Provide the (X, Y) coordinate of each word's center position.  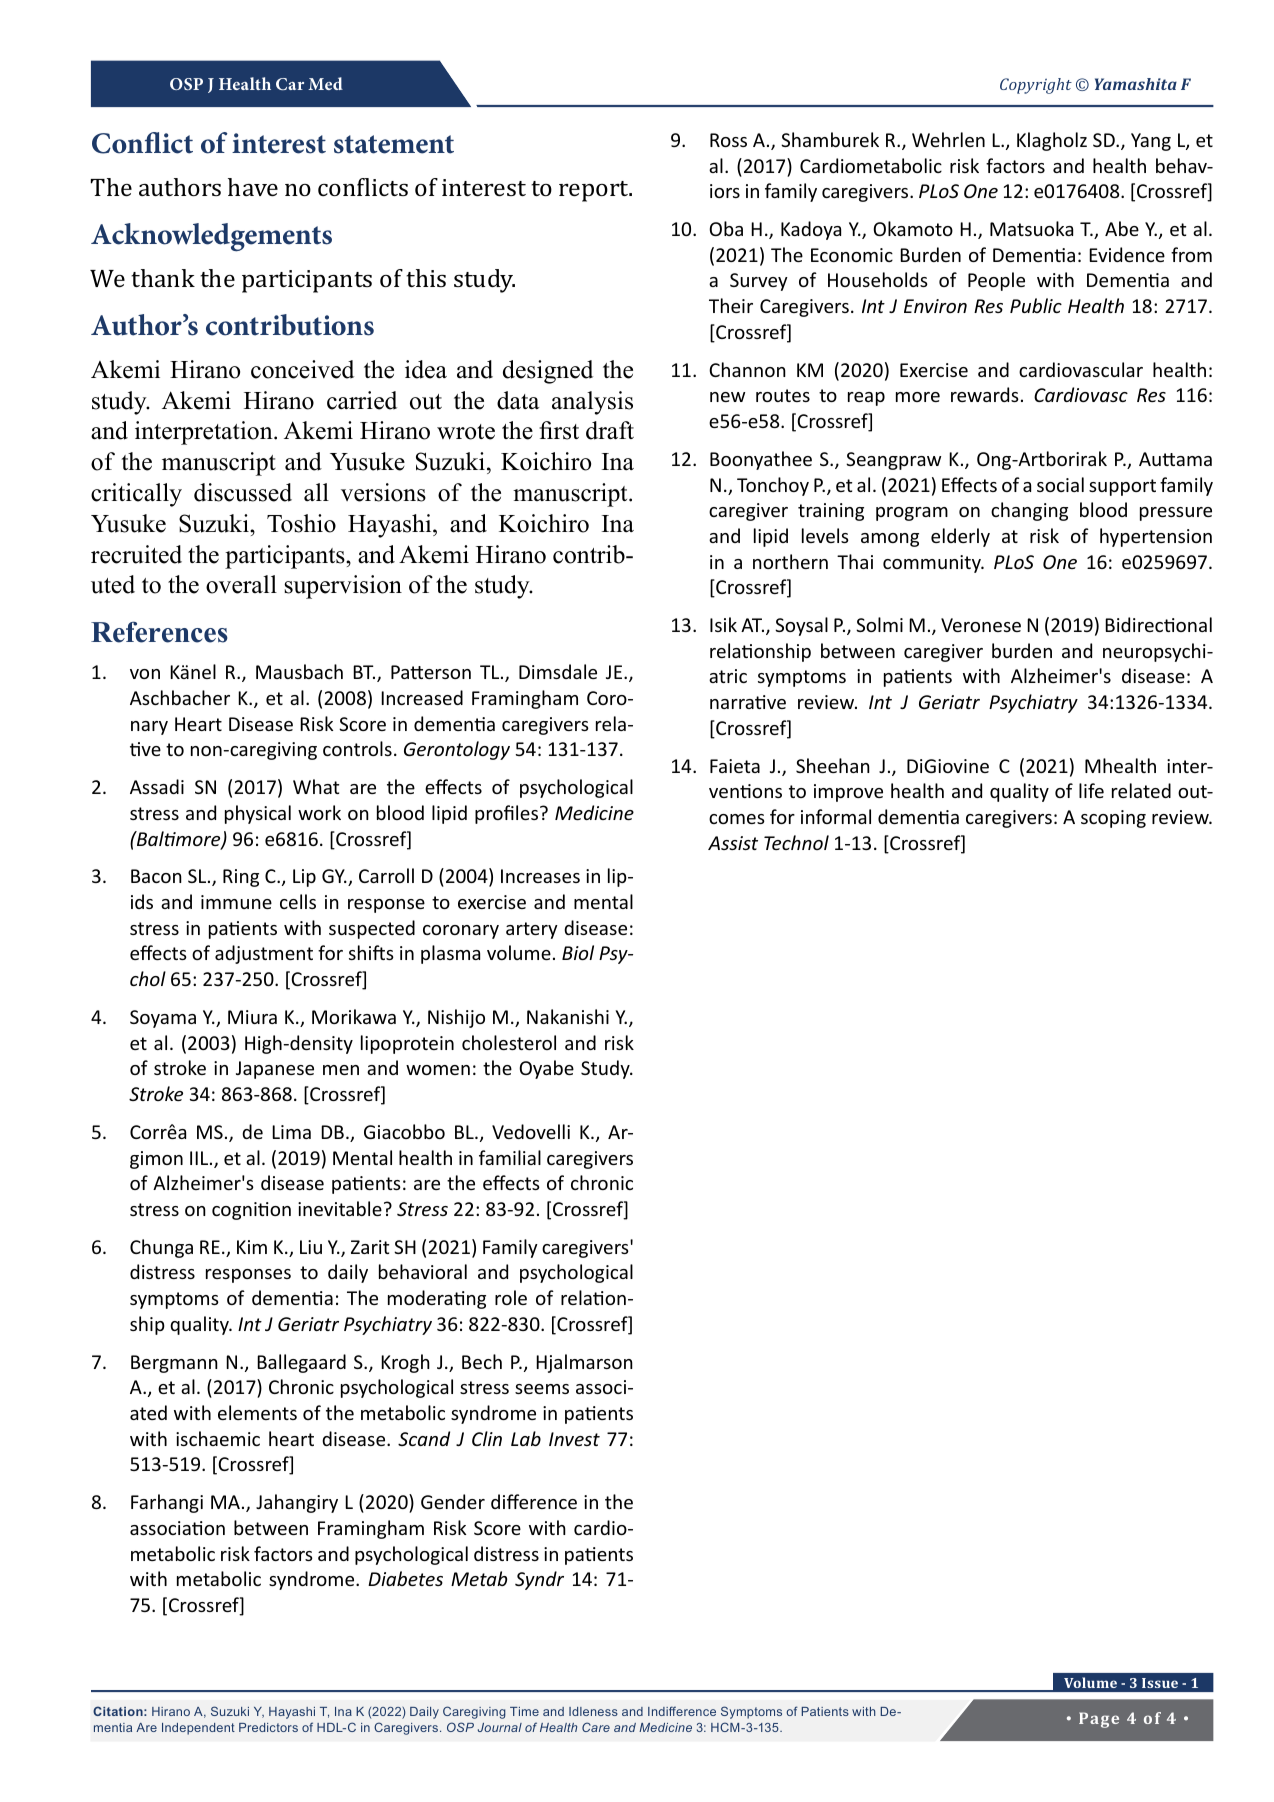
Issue (1160, 1683)
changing (1029, 511)
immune (236, 902)
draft (610, 430)
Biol (578, 952)
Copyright (1036, 86)
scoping (1113, 819)
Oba (726, 228)
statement (394, 144)
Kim (252, 1247)
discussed (243, 492)
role (511, 1297)
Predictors (268, 1727)
